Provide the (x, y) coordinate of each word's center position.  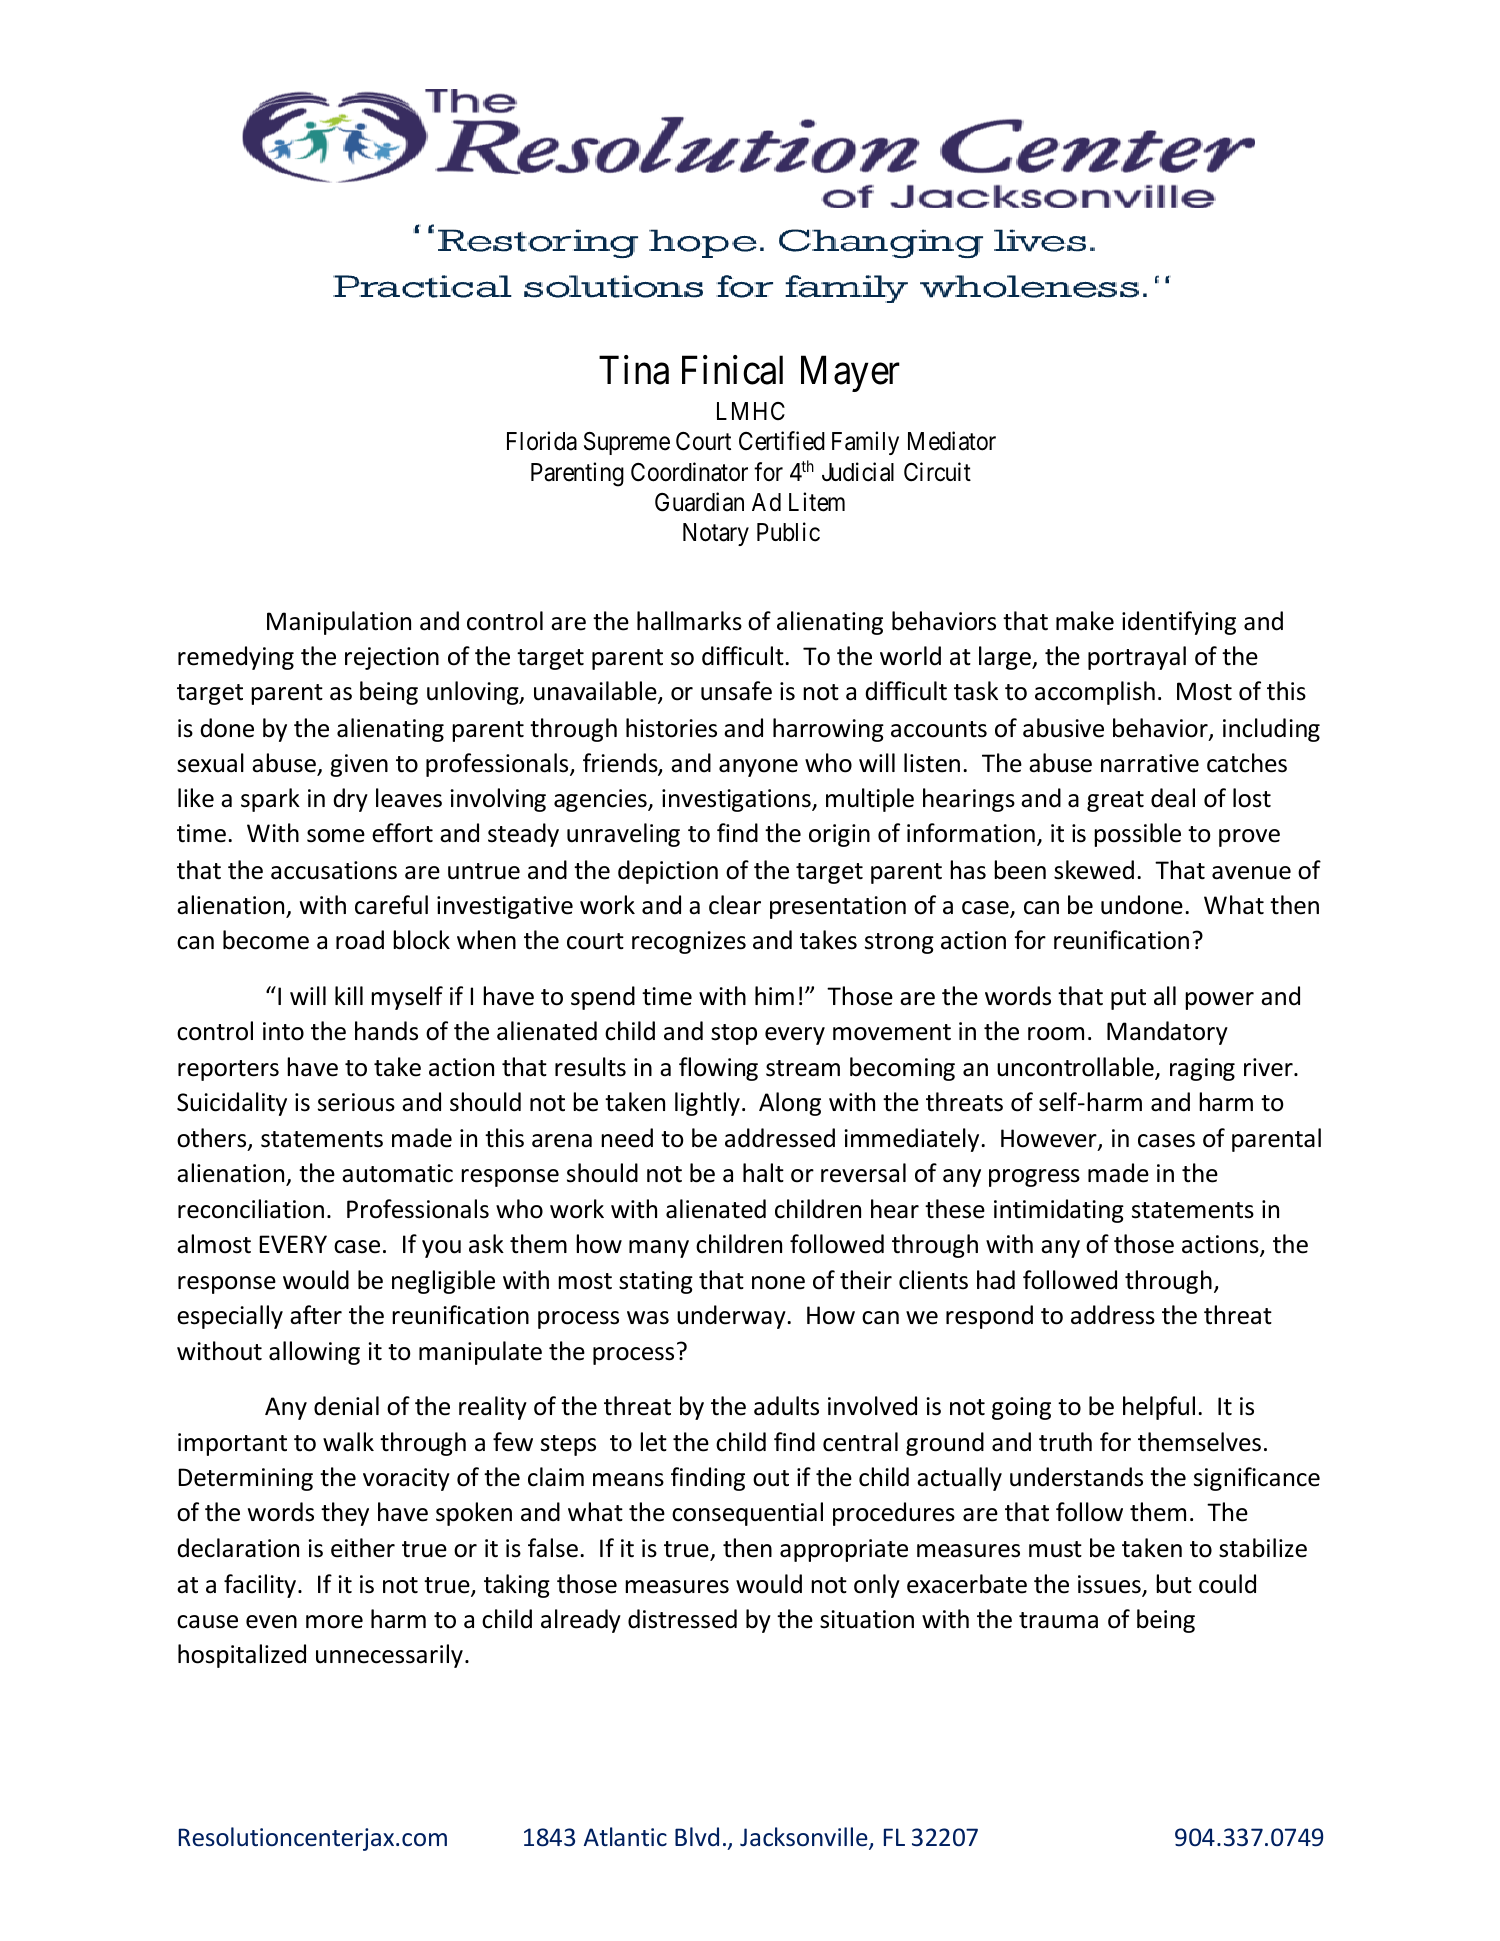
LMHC (751, 411)
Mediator (952, 441)
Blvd (697, 1836)
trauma (1058, 1620)
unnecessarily (389, 1656)
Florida (542, 441)
